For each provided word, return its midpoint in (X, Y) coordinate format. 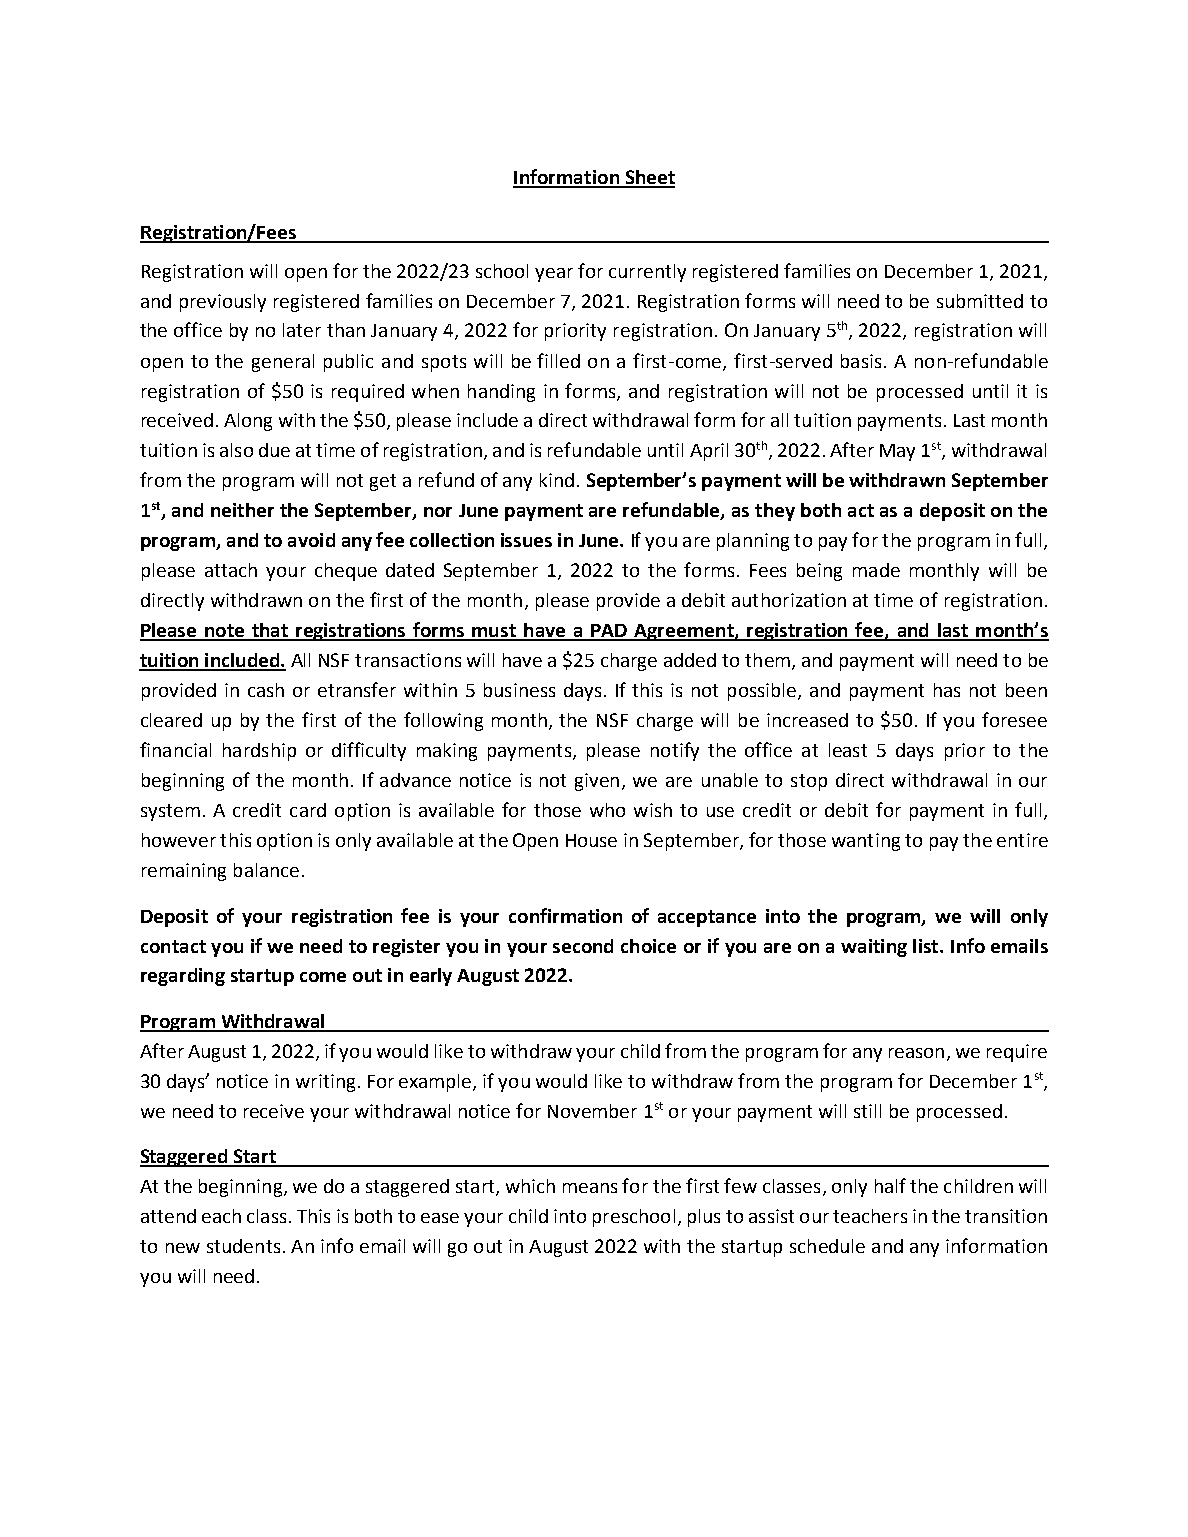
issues (526, 540)
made (876, 570)
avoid (311, 540)
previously (223, 303)
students (243, 1246)
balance (266, 870)
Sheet (649, 178)
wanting (866, 842)
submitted (980, 301)
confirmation (565, 915)
